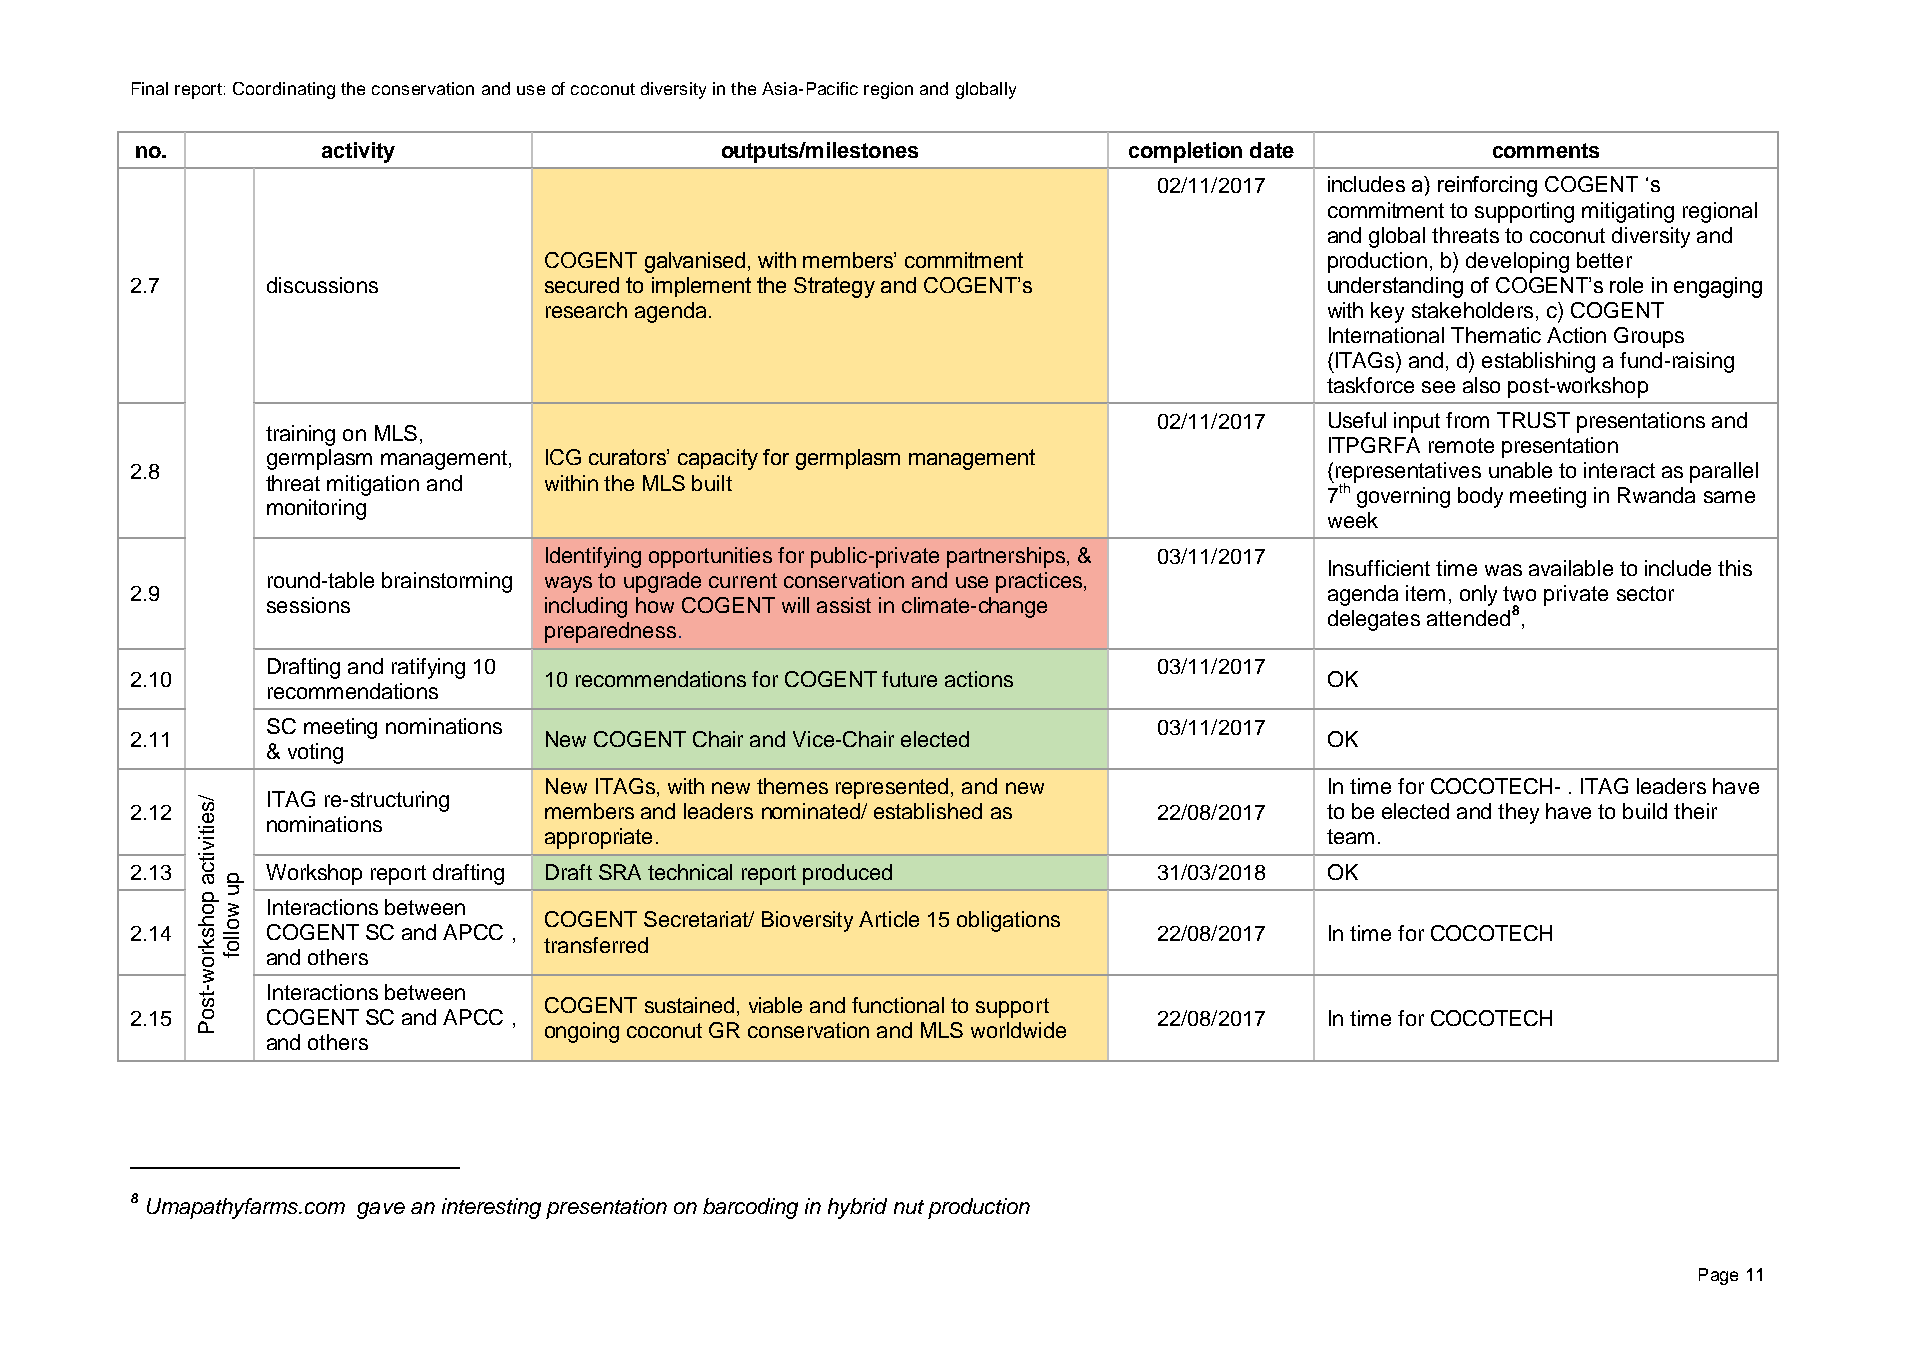  Describe the element at coordinates (1007, 557) in the document. I see `partnerships` at that location.
